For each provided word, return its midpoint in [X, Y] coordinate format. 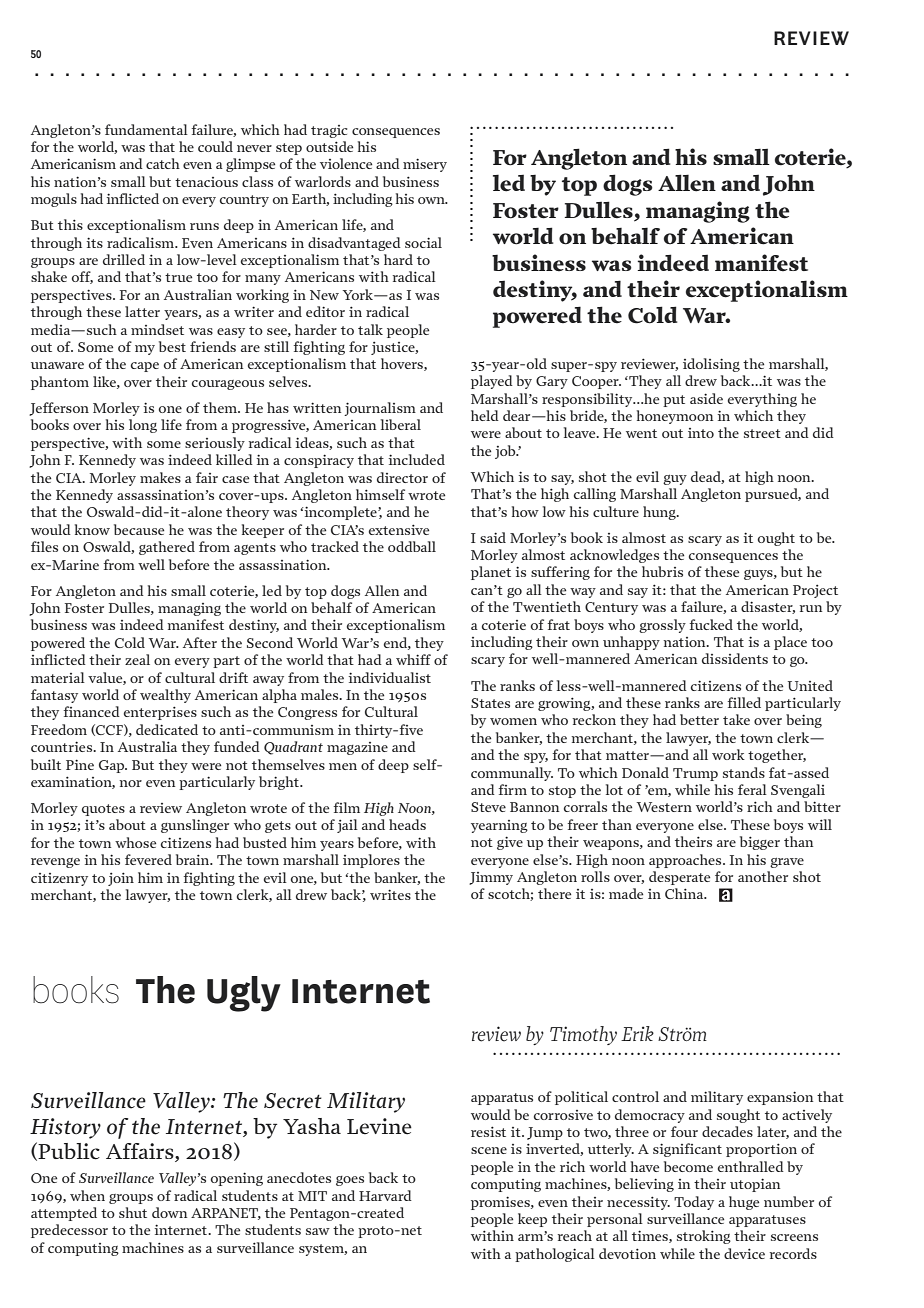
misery [425, 165]
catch [163, 163]
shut [133, 1212]
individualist [390, 677]
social [423, 242]
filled [744, 702]
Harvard [385, 1195]
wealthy [165, 696]
